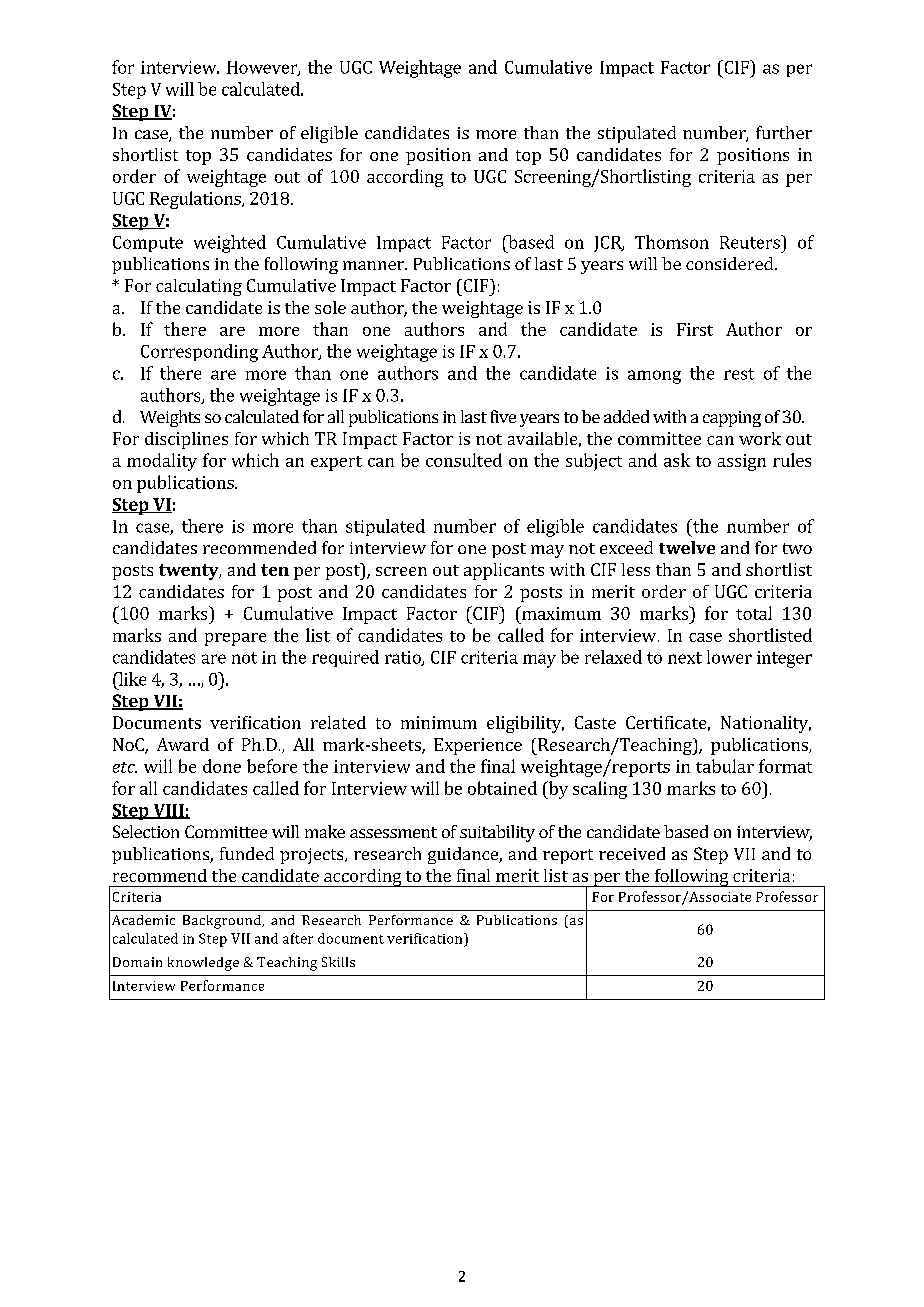 The height and width of the screenshot is (1307, 924). What do you see at coordinates (784, 132) in the screenshot?
I see `further` at bounding box center [784, 132].
